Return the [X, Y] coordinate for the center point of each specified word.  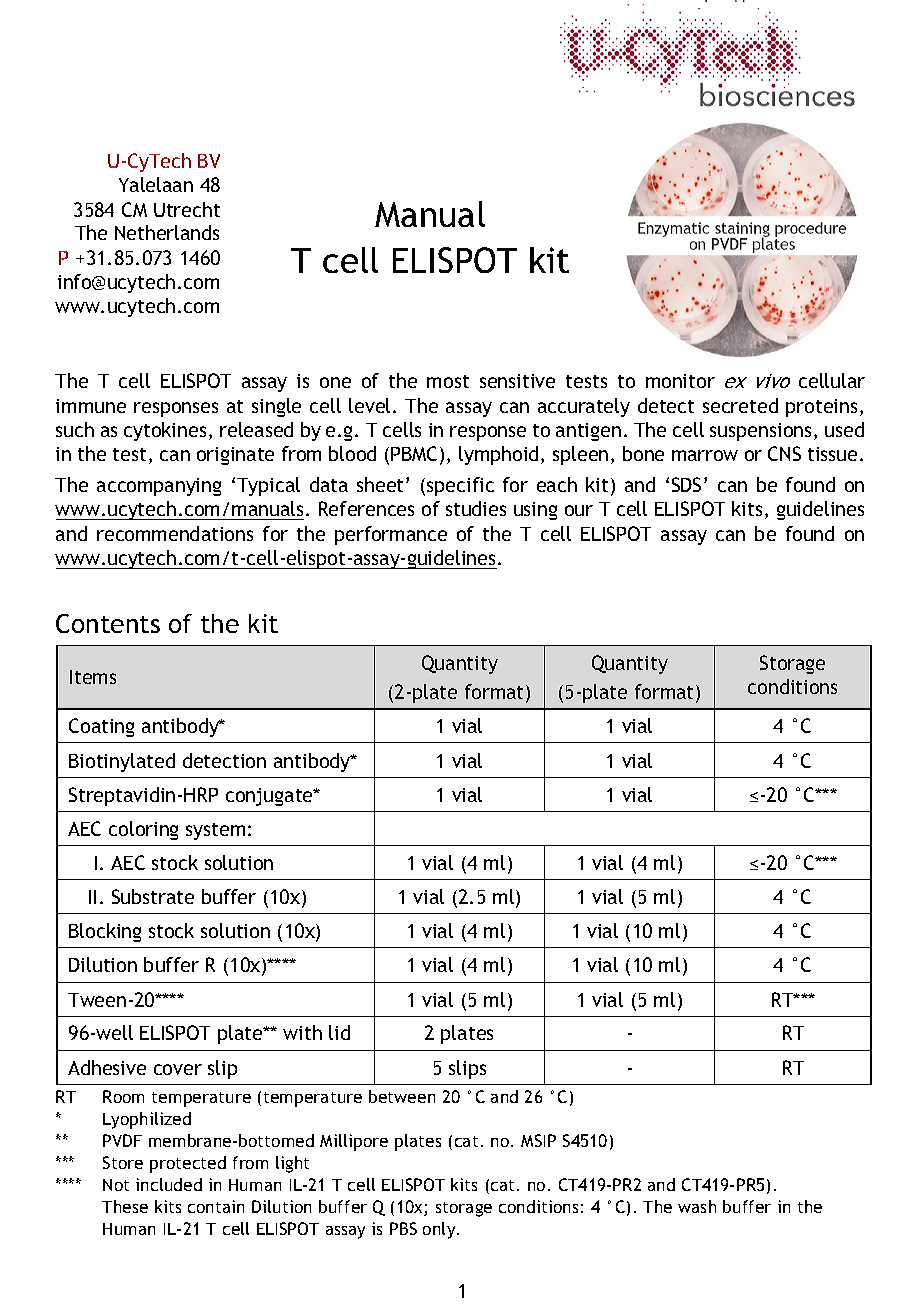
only [440, 1230]
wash [697, 1206]
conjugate [271, 797]
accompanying [159, 487]
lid [339, 1032]
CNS [784, 453]
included [169, 1184]
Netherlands [167, 232]
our [579, 510]
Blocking [105, 932]
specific [460, 486]
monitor [680, 381]
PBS [403, 1228]
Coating [101, 727]
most [448, 381]
